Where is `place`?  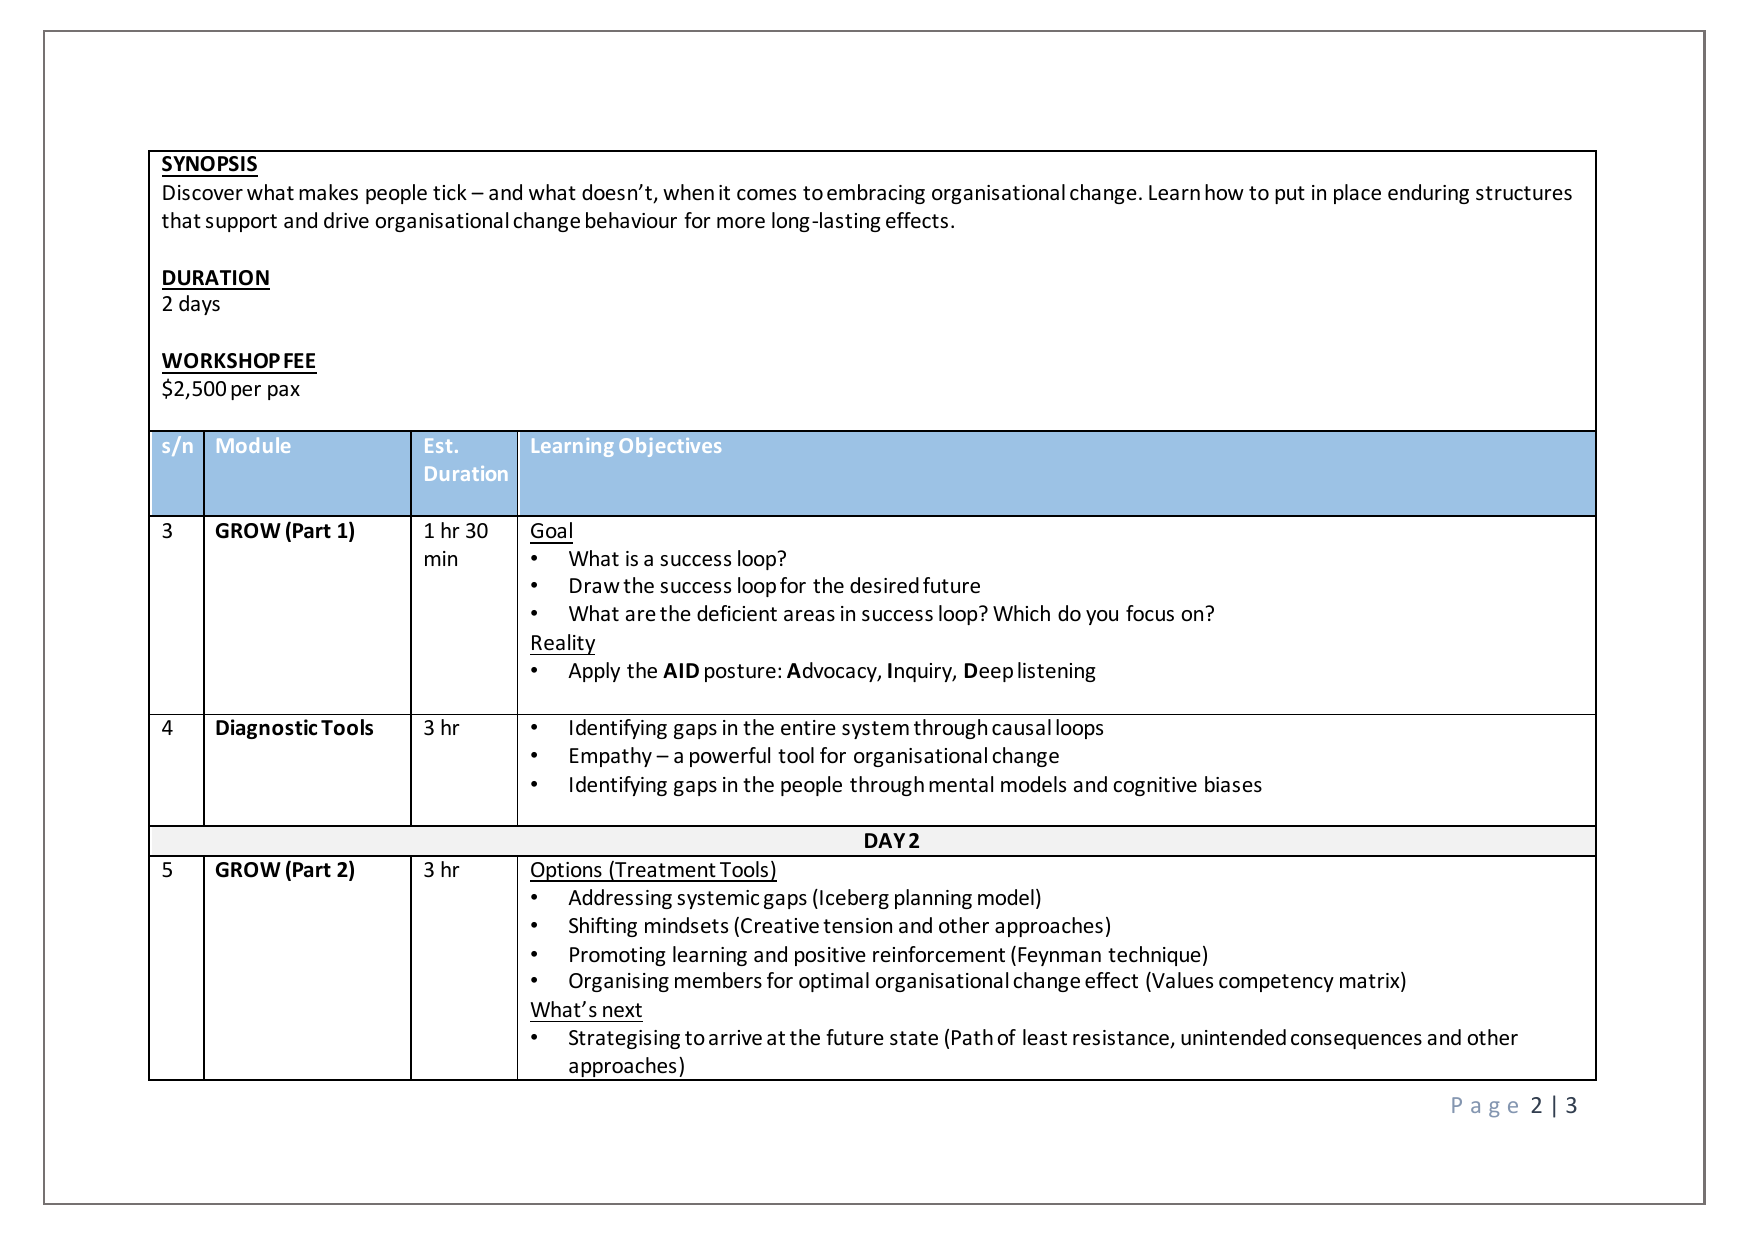 place is located at coordinates (1357, 194).
